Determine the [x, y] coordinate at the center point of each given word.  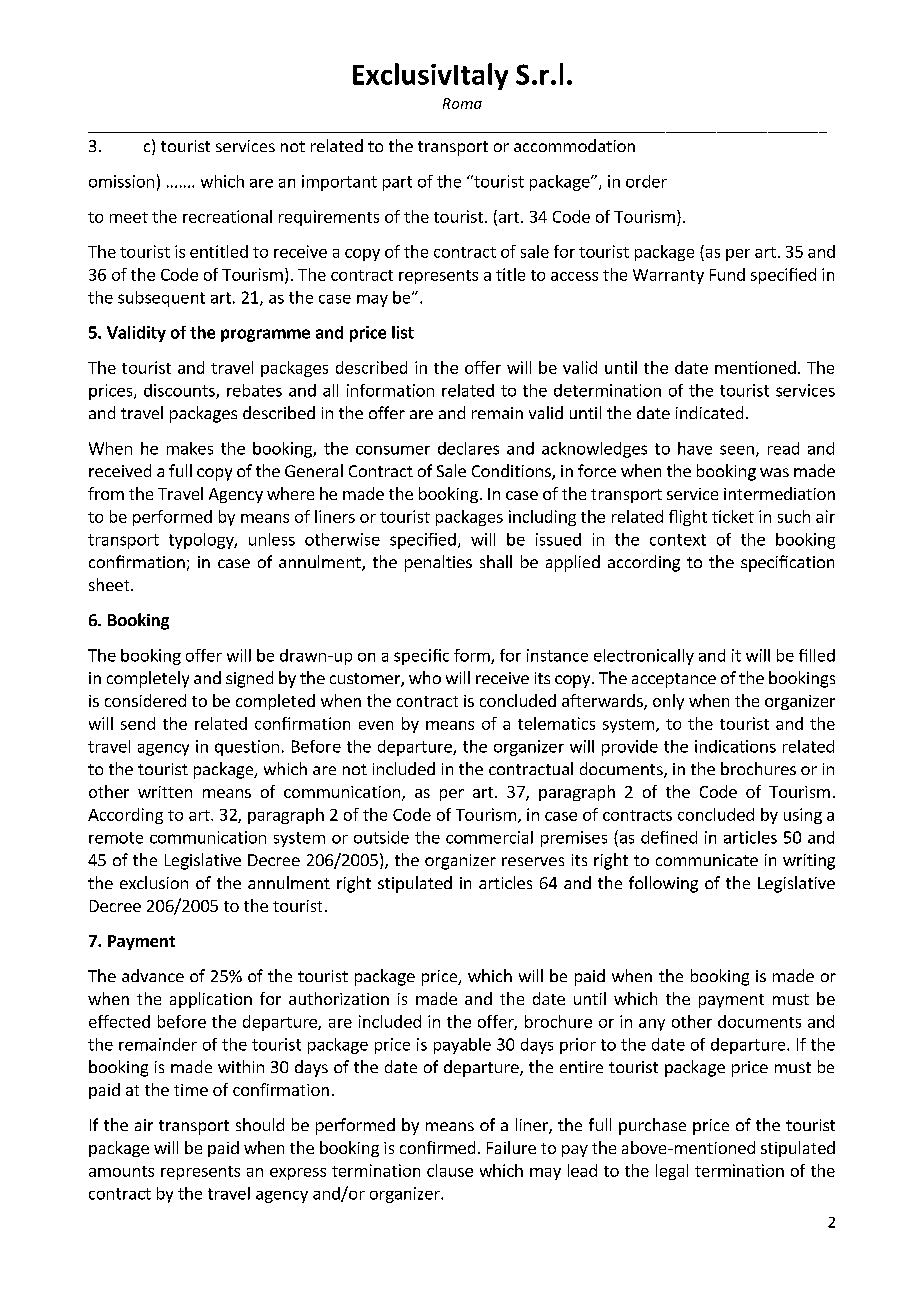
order [646, 181]
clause [450, 1170]
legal [672, 1172]
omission [121, 181]
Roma [462, 103]
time [191, 1090]
